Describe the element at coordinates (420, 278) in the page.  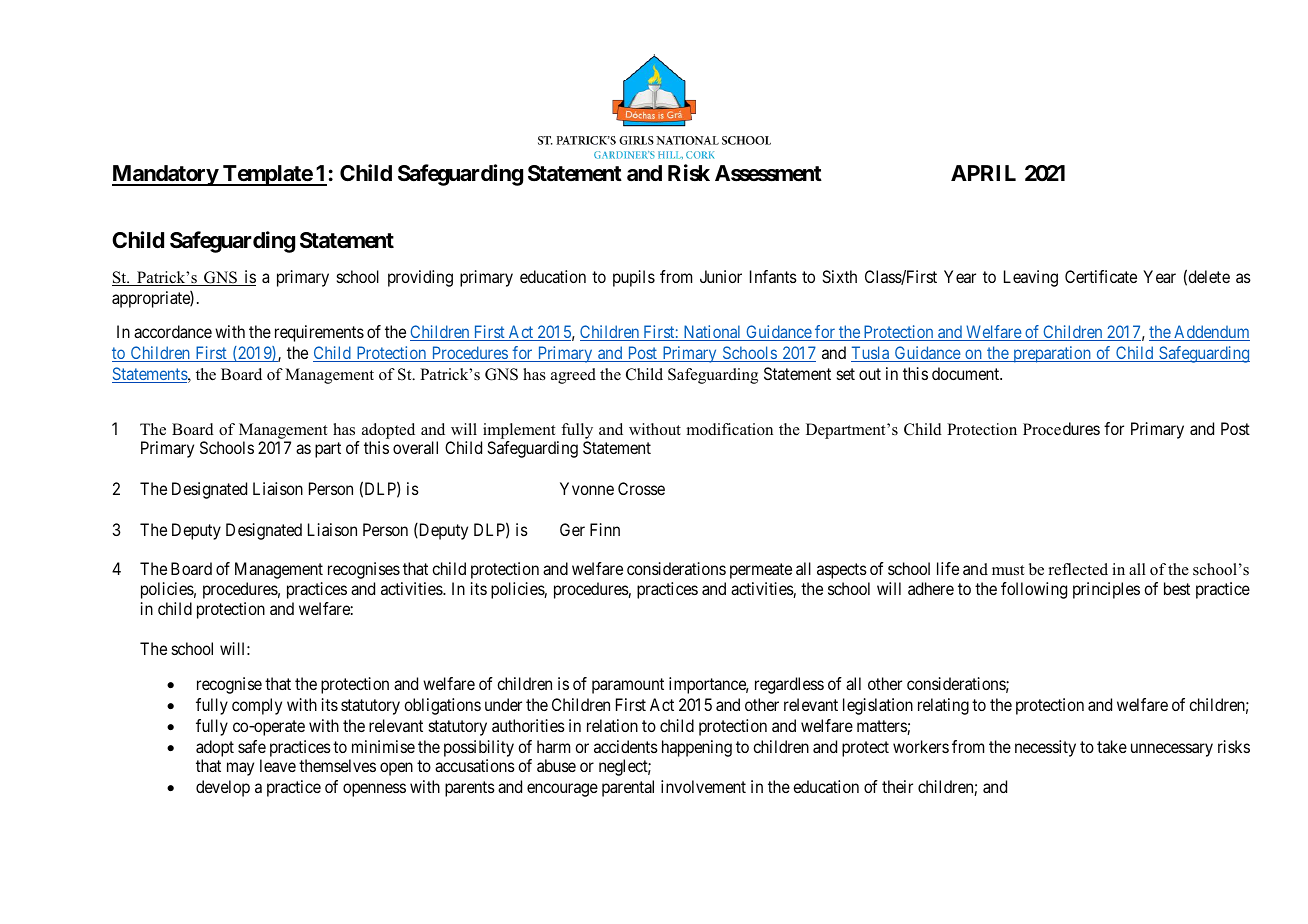
I see `providing` at that location.
